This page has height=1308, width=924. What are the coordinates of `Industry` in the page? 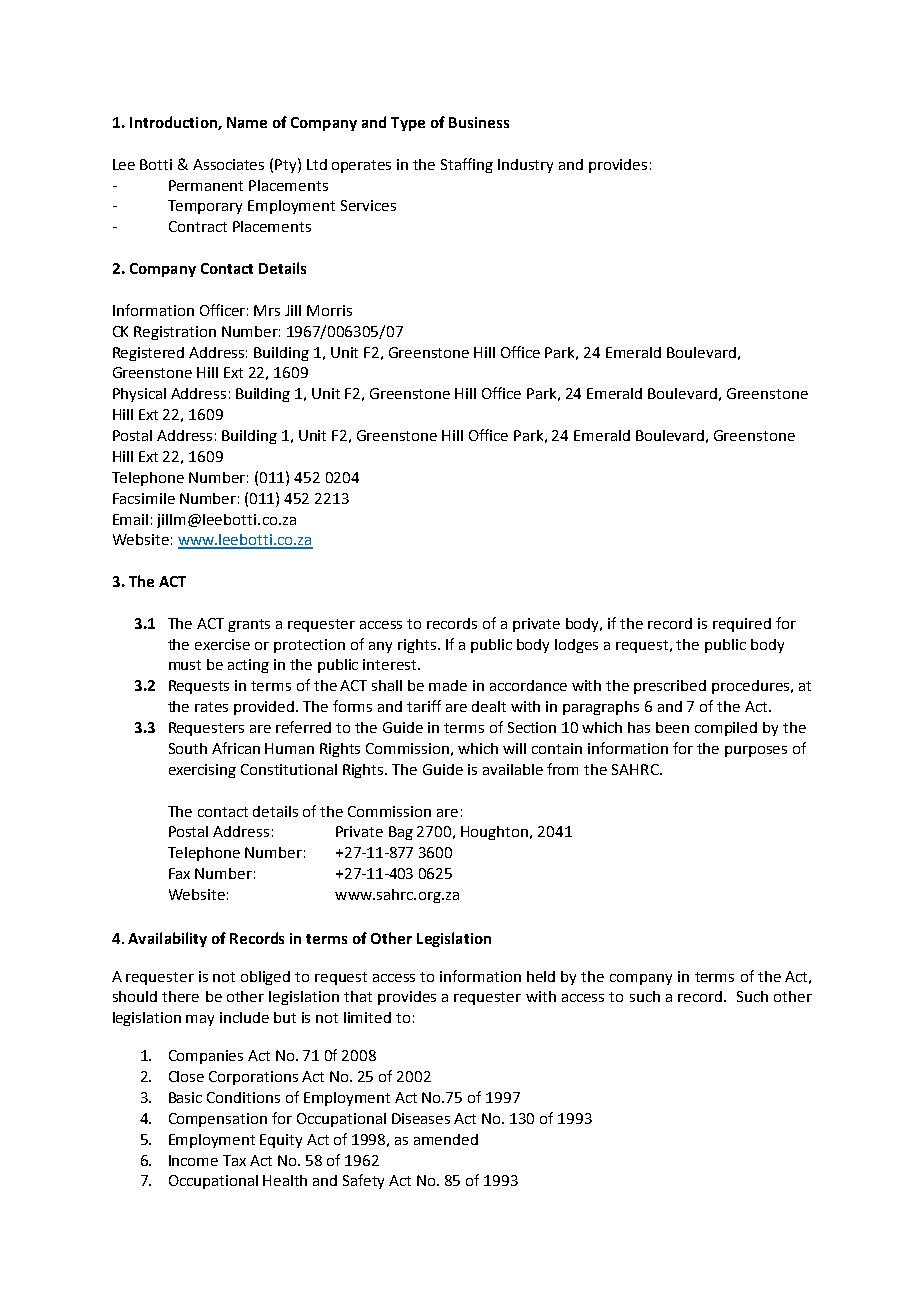 It's located at (525, 166).
